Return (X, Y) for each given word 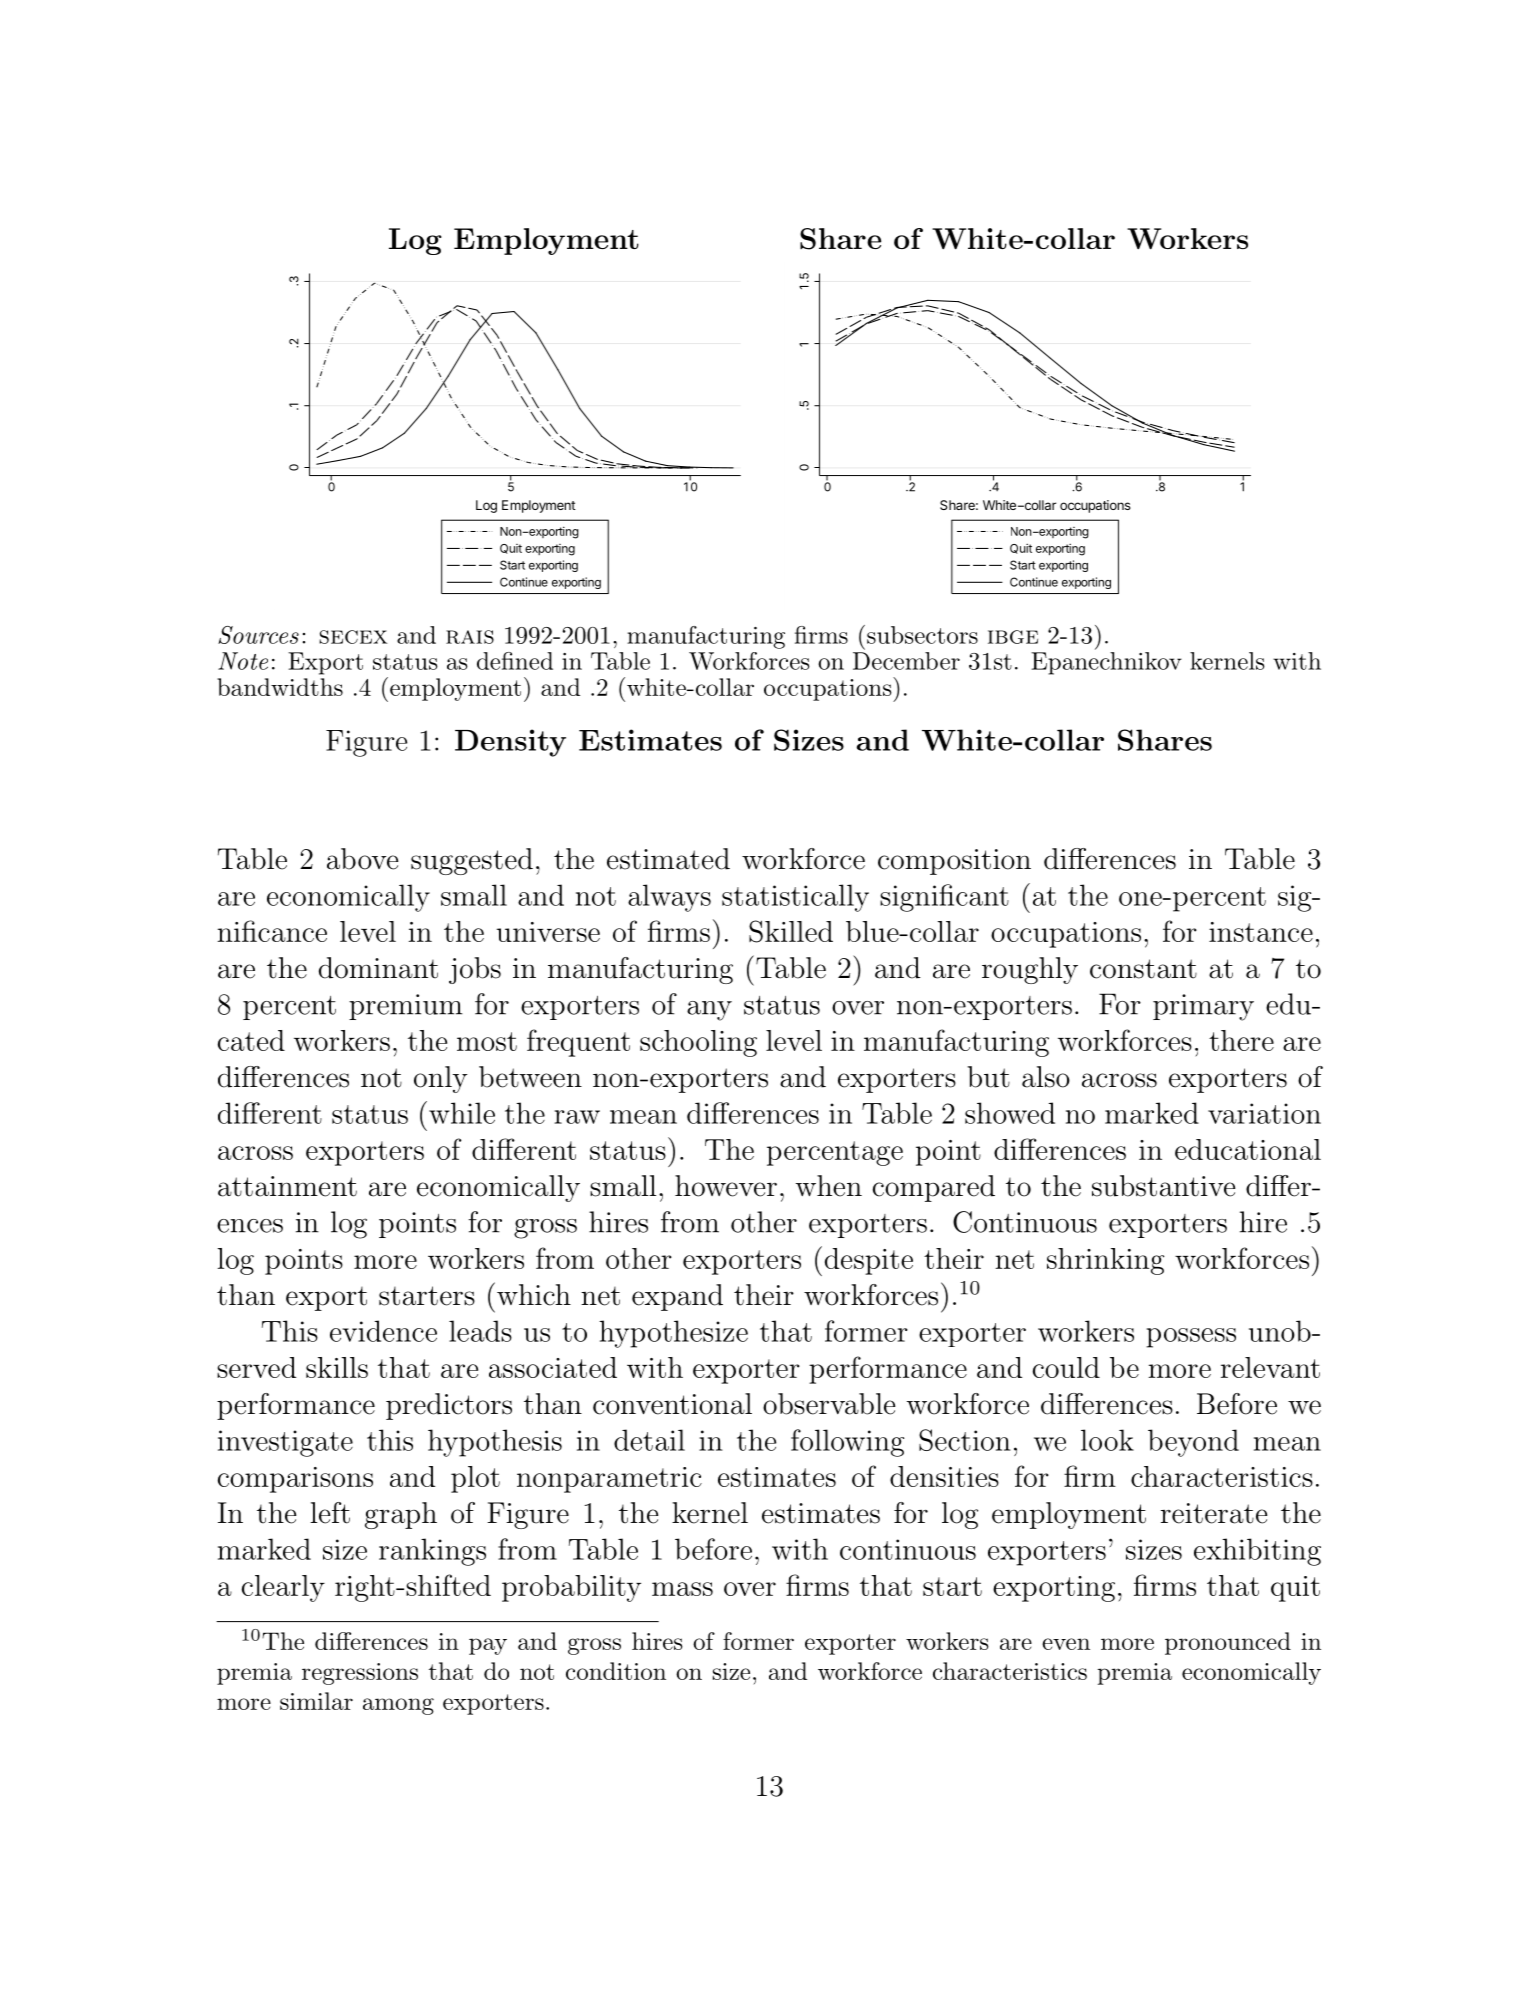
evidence (383, 1331)
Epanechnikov (1106, 663)
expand (677, 1297)
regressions (360, 1674)
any (709, 1011)
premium (406, 1007)
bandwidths (280, 687)
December (906, 661)
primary (1203, 1007)
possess (1191, 1338)
